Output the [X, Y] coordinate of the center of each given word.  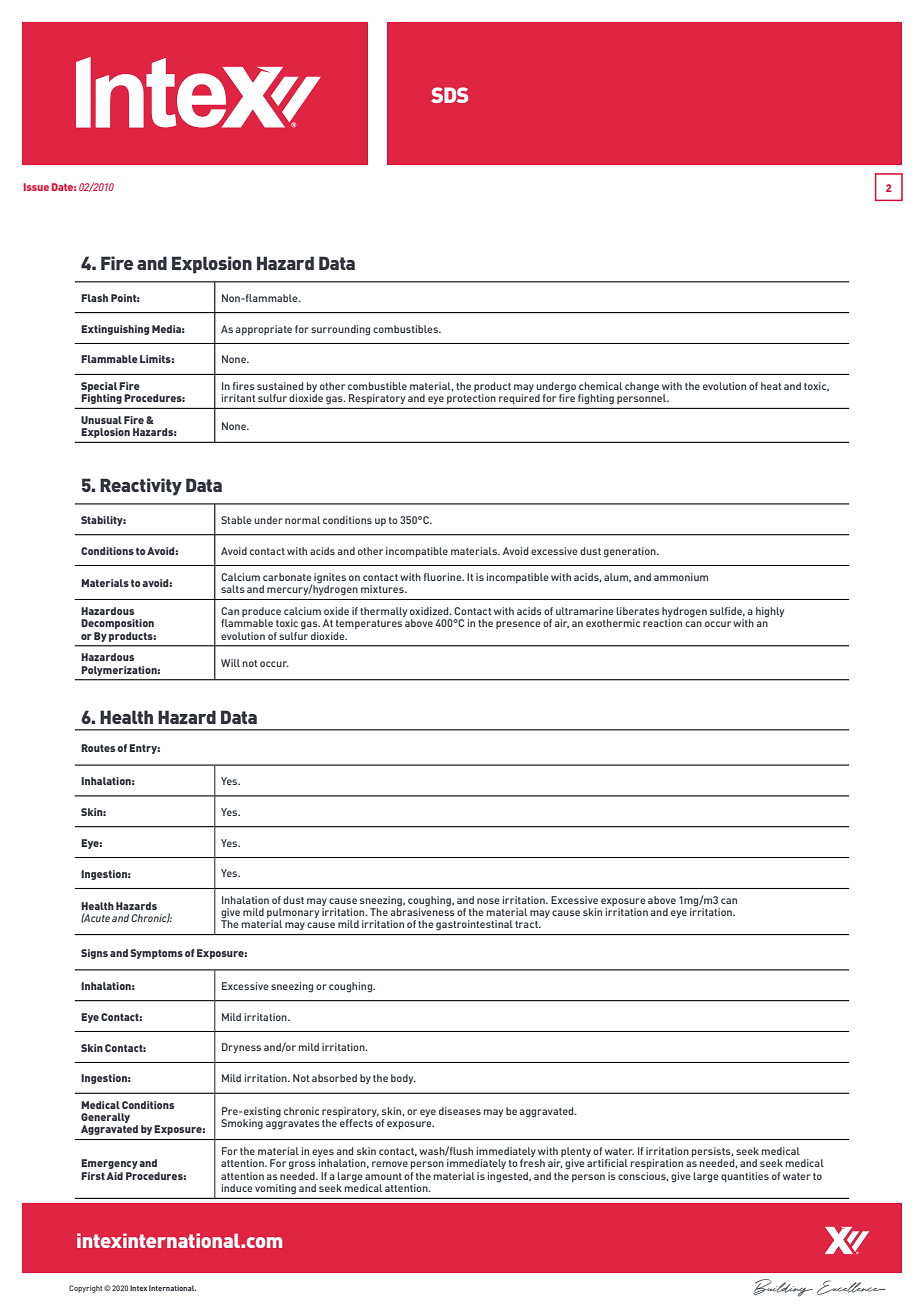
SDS [449, 95]
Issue [36, 187]
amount [383, 1176]
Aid [114, 1176]
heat [771, 386]
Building [783, 1288]
